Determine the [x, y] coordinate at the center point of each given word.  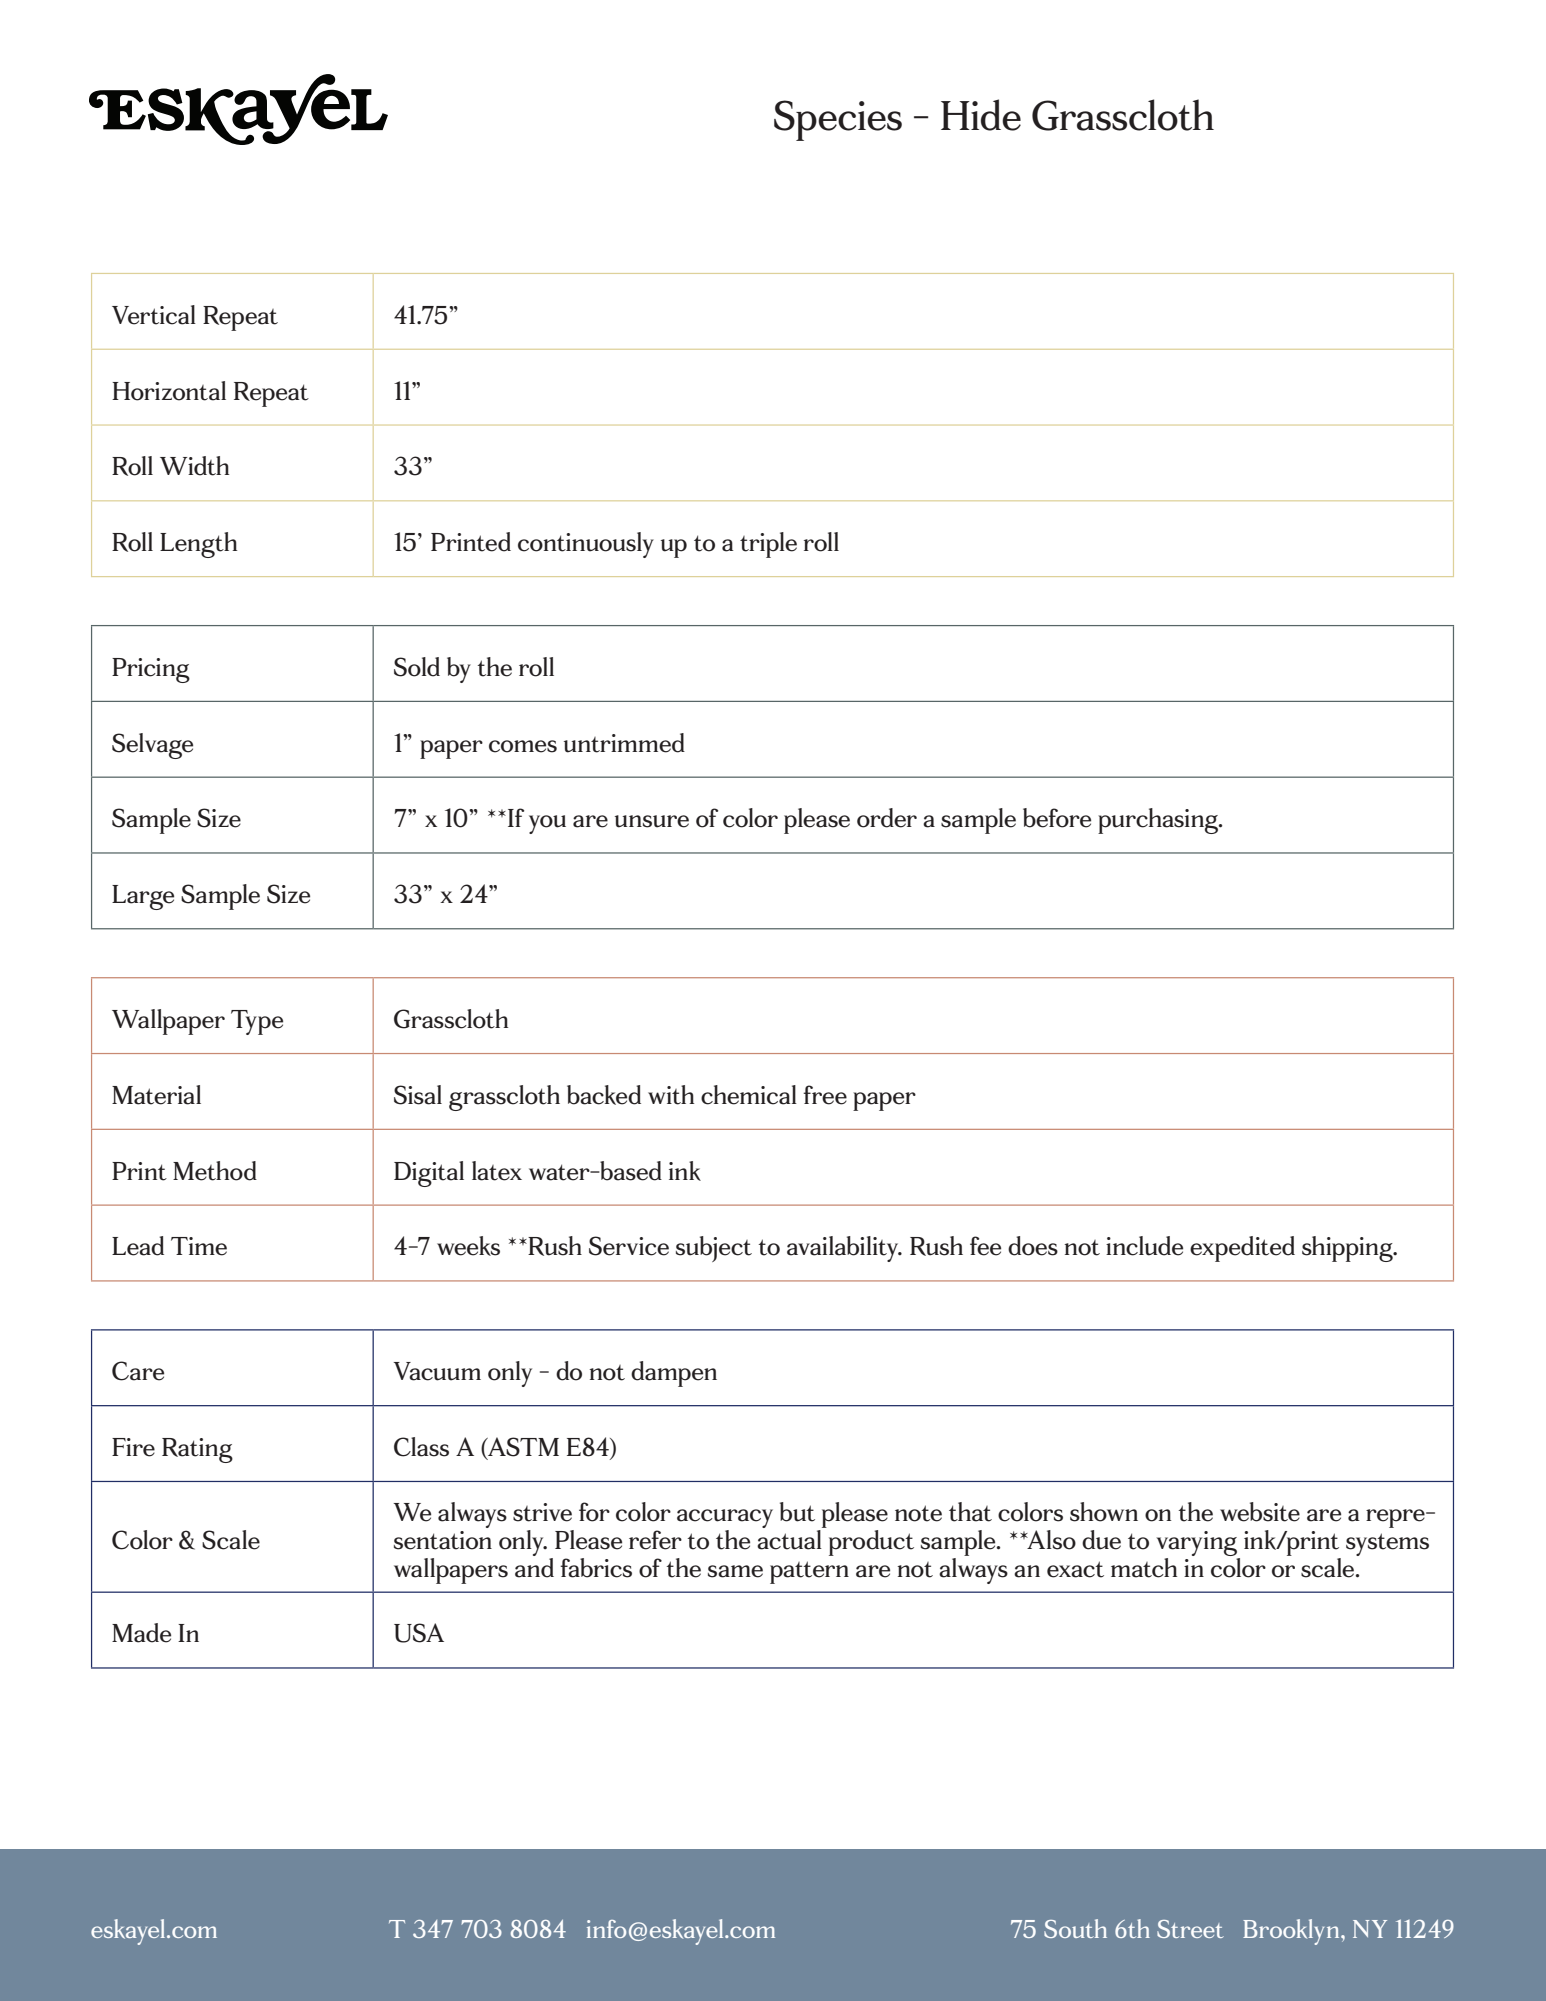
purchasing [1159, 821]
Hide [981, 115]
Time [199, 1246]
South [1075, 1928]
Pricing [151, 670]
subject [714, 1249]
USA [419, 1633]
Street [1190, 1929]
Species [838, 120]
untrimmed [624, 743]
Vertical [154, 315]
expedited [1242, 1249]
